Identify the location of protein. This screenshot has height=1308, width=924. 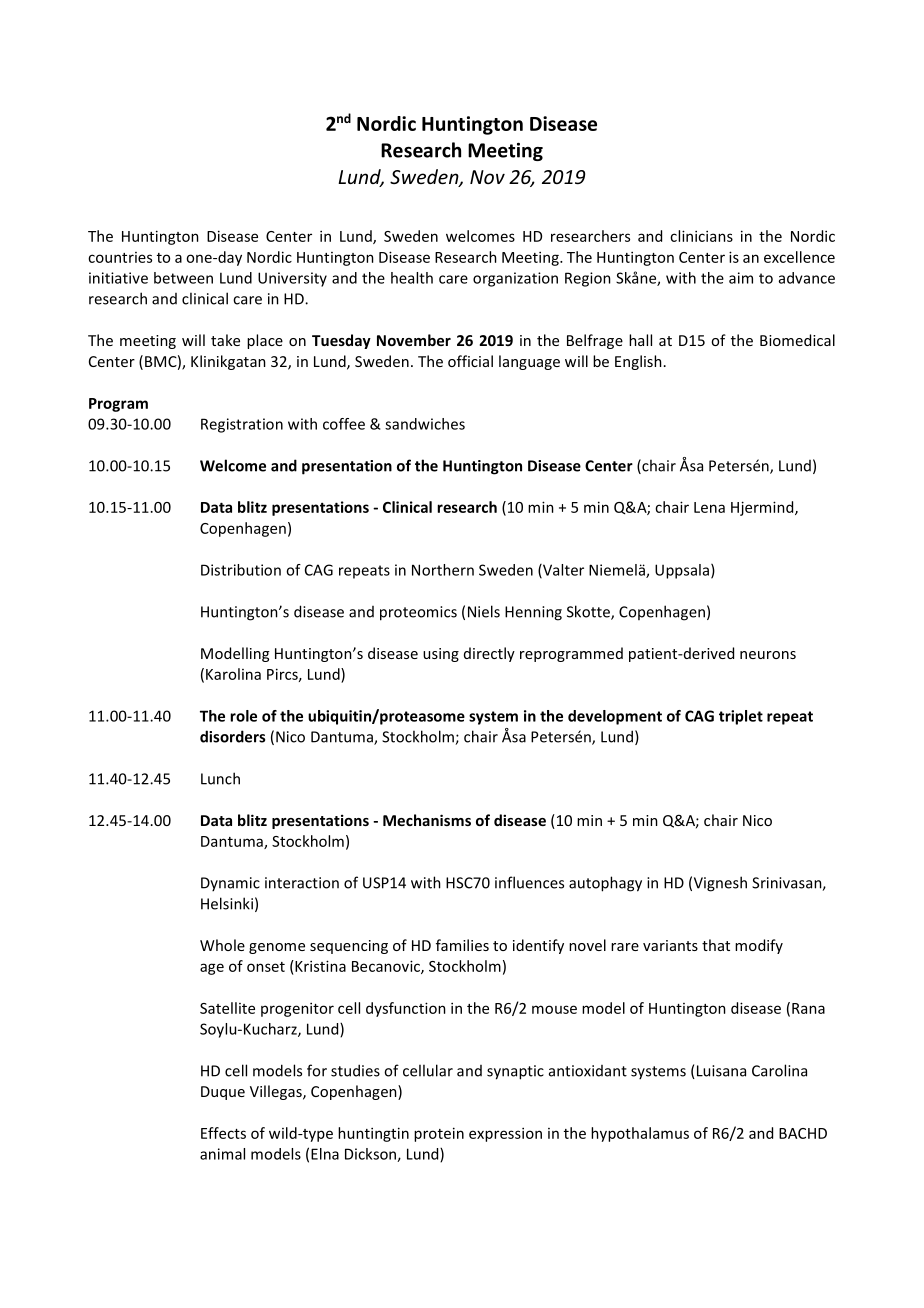
(439, 1134).
